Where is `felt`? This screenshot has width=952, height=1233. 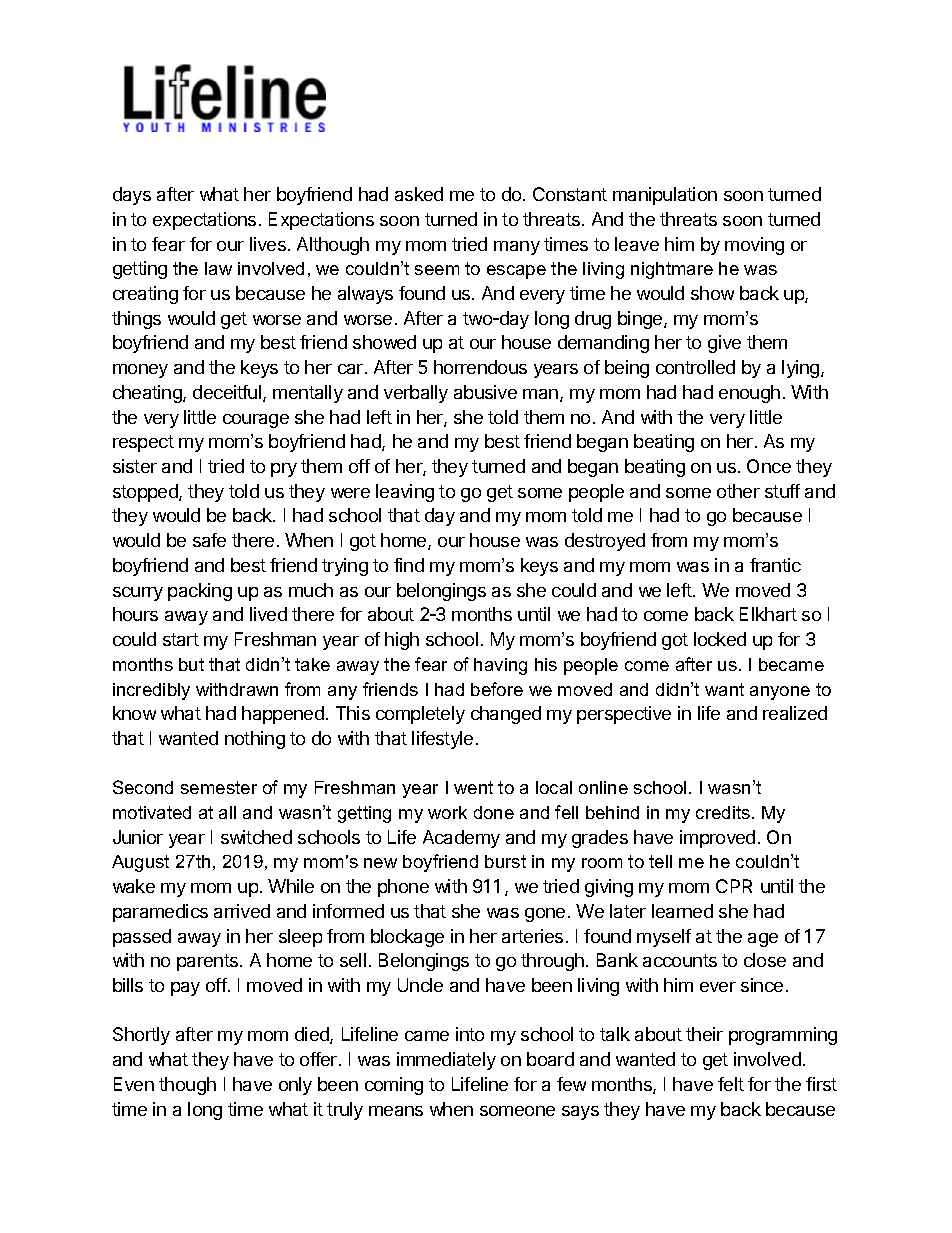
felt is located at coordinates (731, 1084).
